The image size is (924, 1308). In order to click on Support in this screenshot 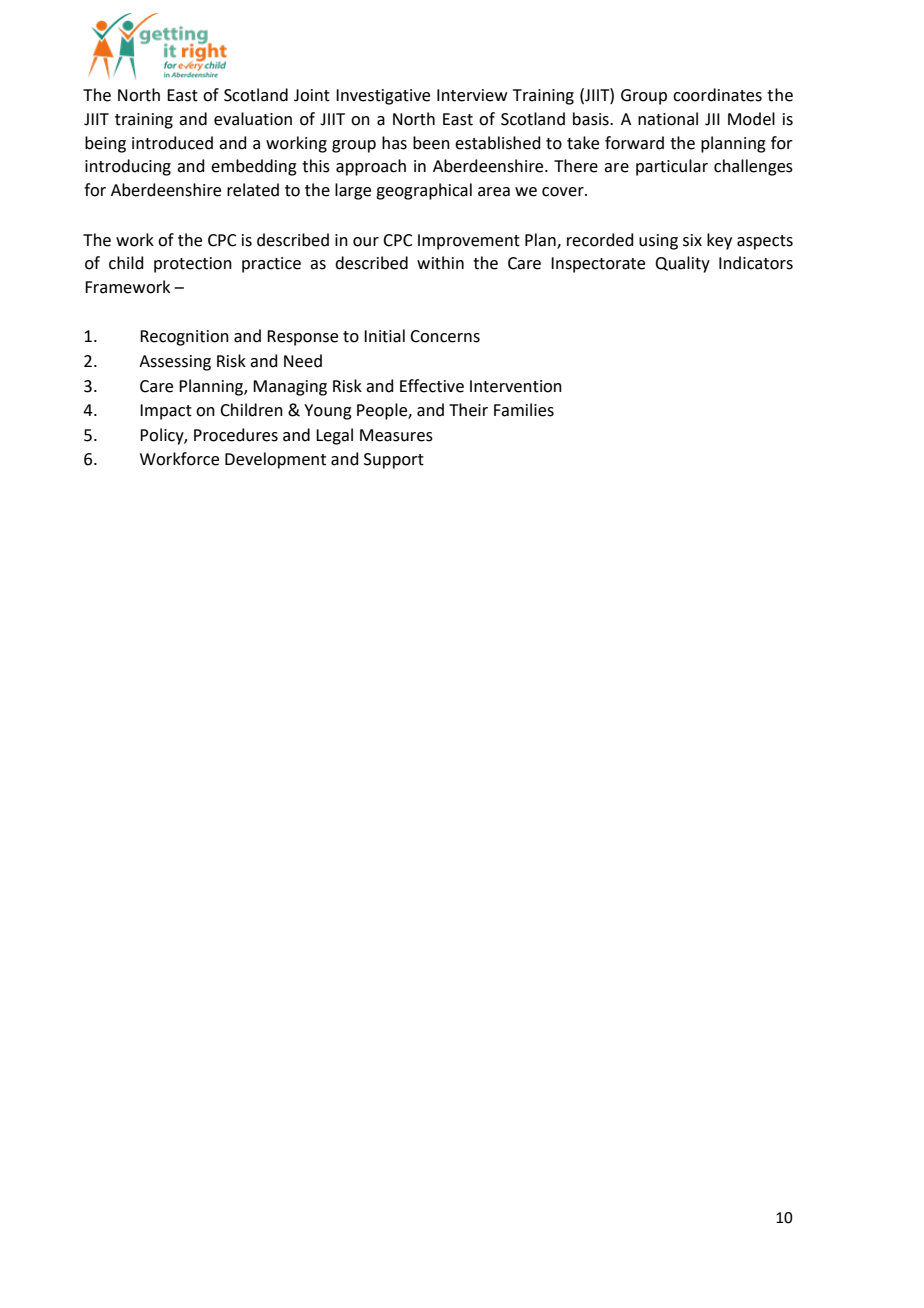, I will do `click(394, 461)`.
